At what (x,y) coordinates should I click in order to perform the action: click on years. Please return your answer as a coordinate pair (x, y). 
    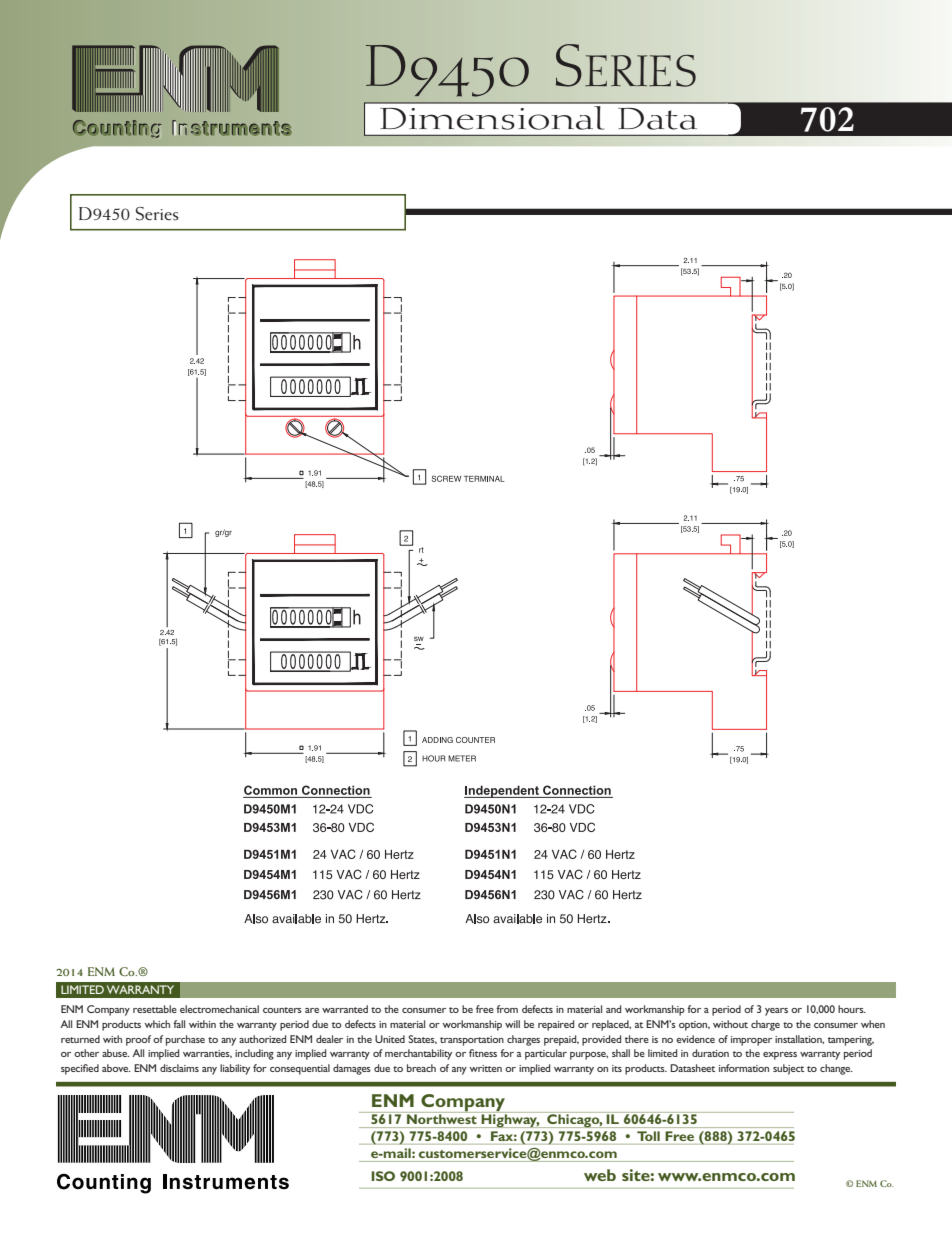
    Looking at the image, I should click on (776, 1012).
